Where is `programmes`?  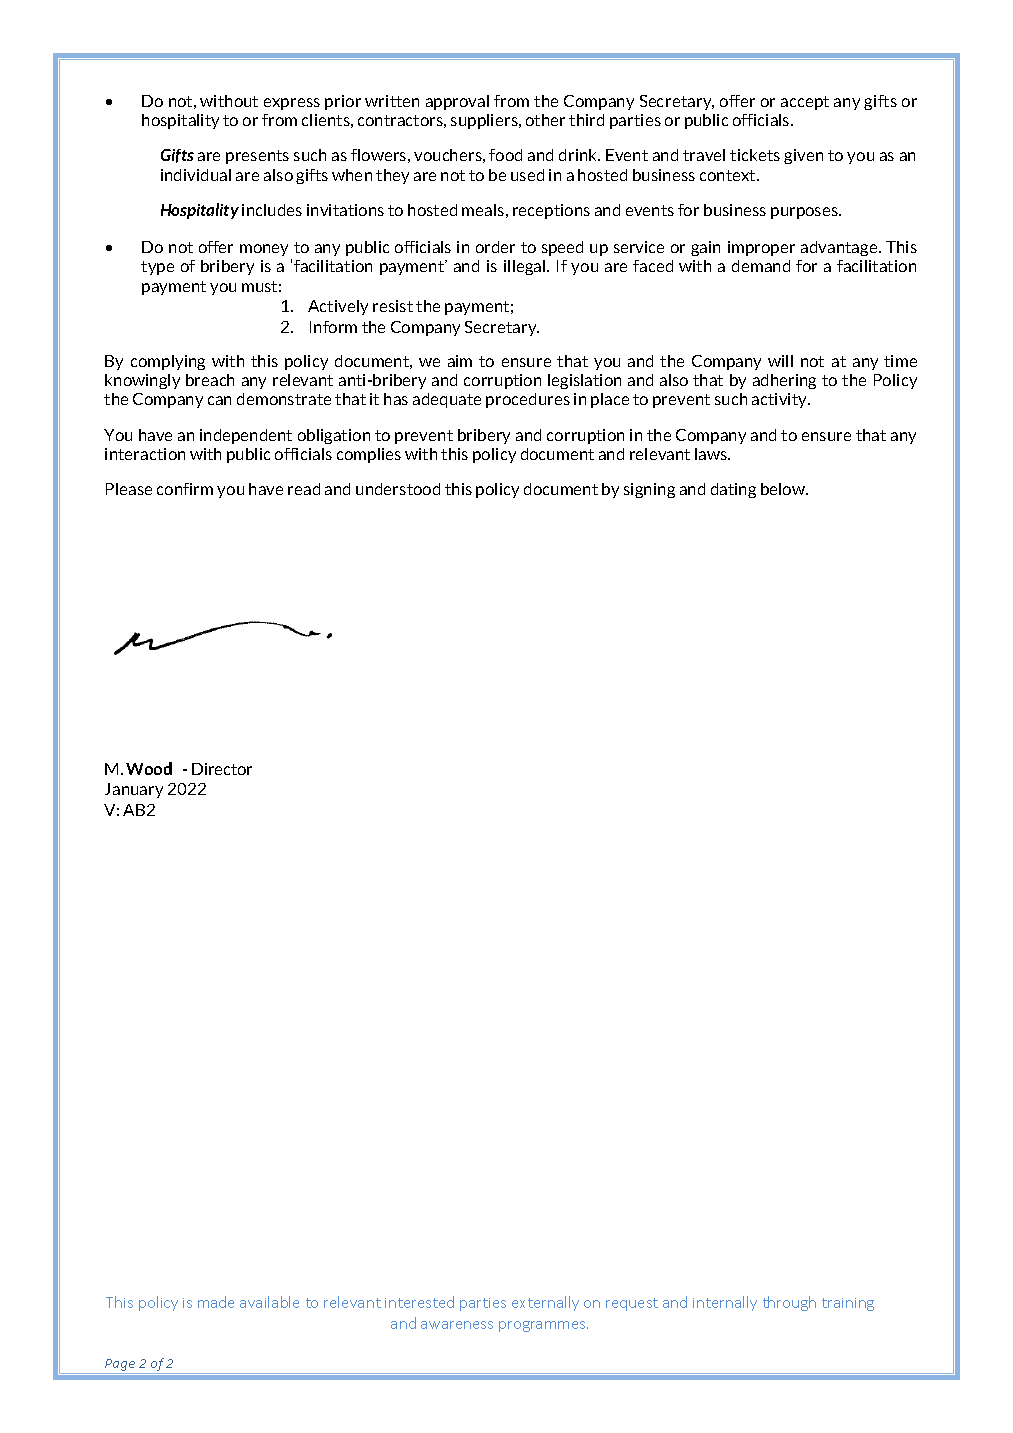 programmes is located at coordinates (543, 1326).
